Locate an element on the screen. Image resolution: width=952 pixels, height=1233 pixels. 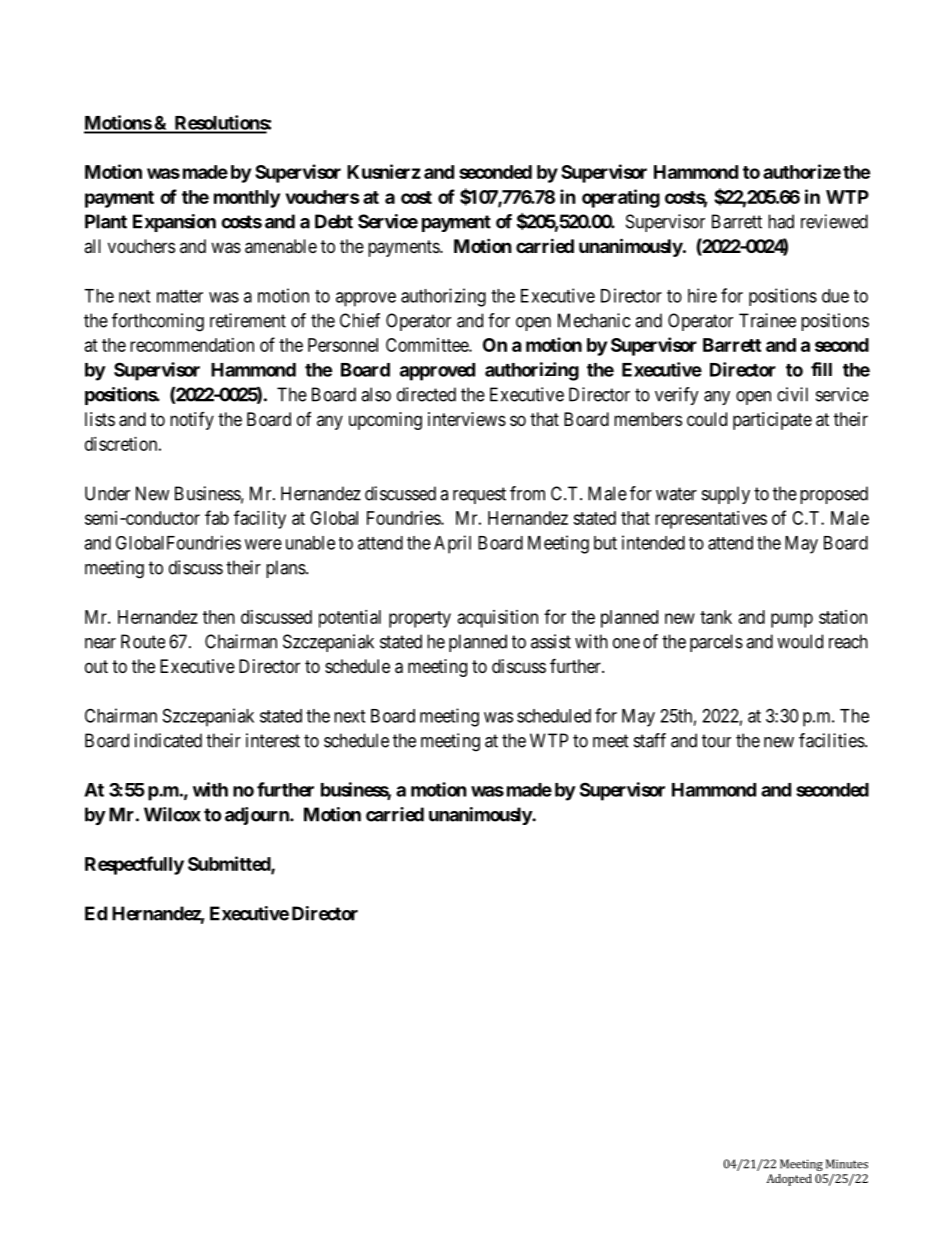
Minutes is located at coordinates (847, 1164).
